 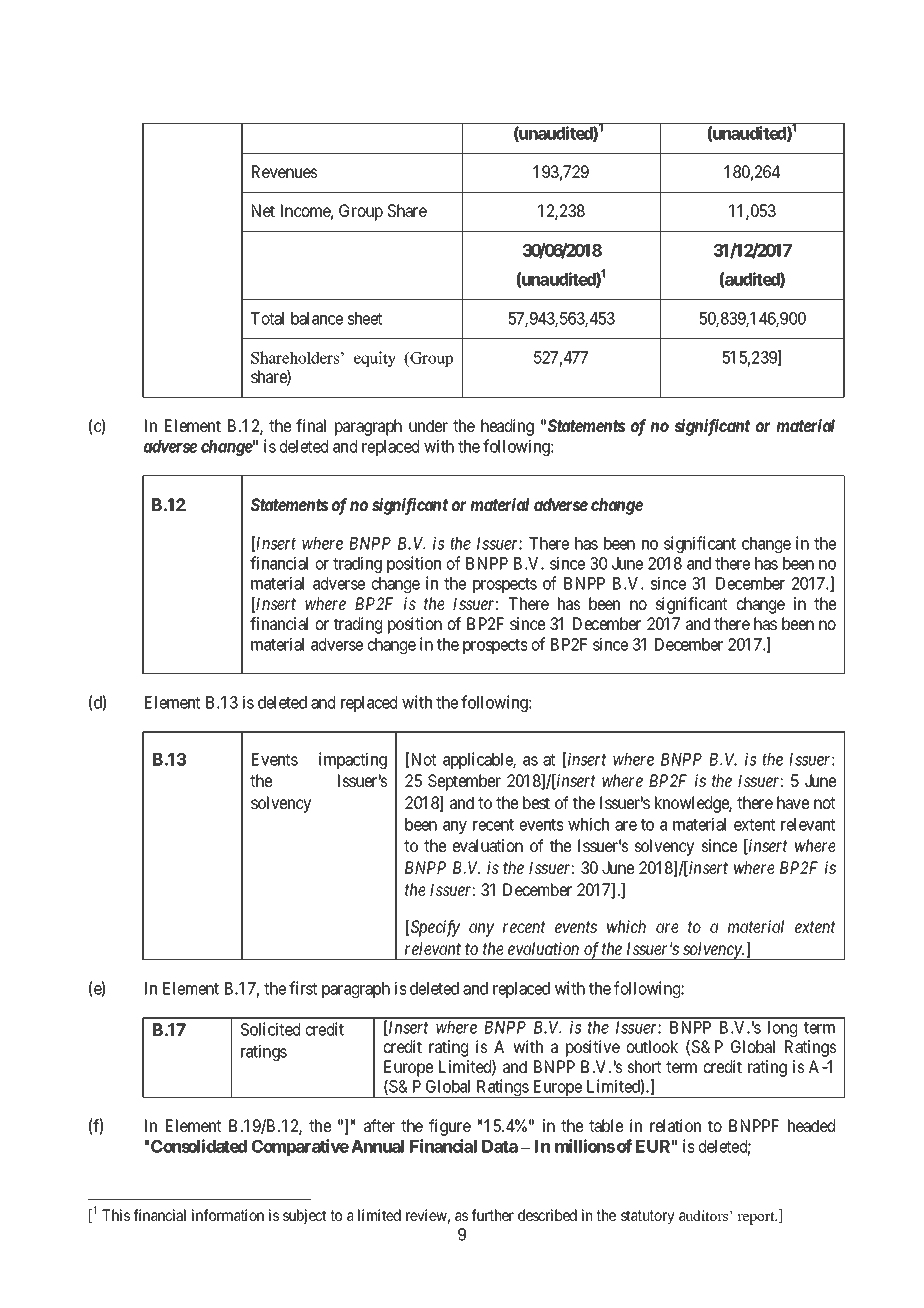 What do you see at coordinates (263, 210) in the screenshot?
I see `Net` at bounding box center [263, 210].
